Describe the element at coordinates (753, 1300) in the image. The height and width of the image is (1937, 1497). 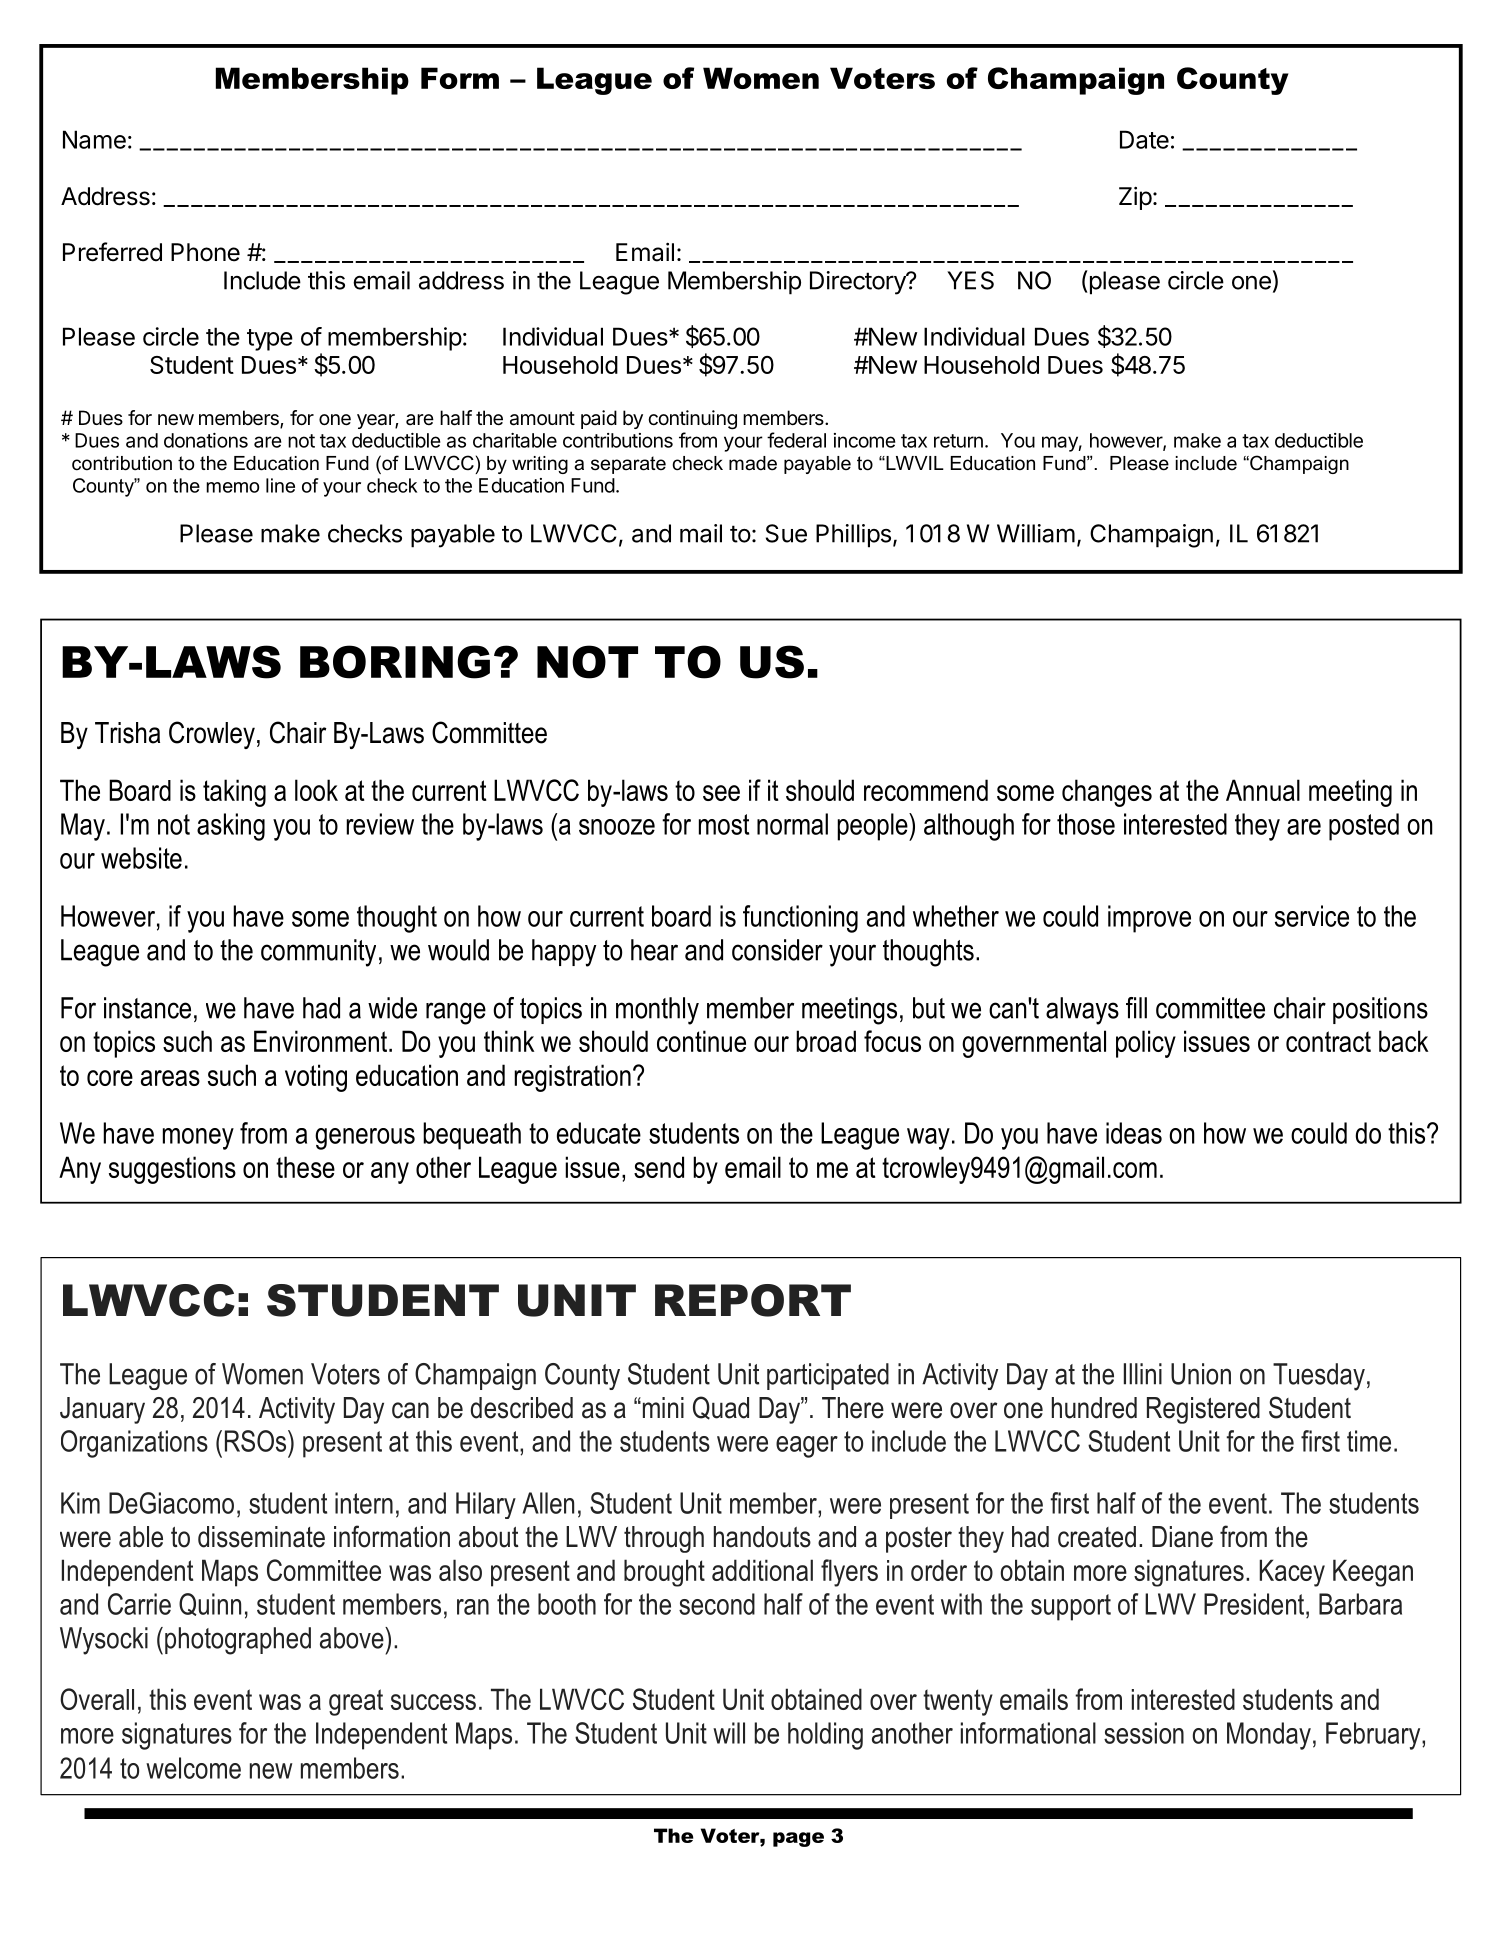
I see `REPORT` at that location.
